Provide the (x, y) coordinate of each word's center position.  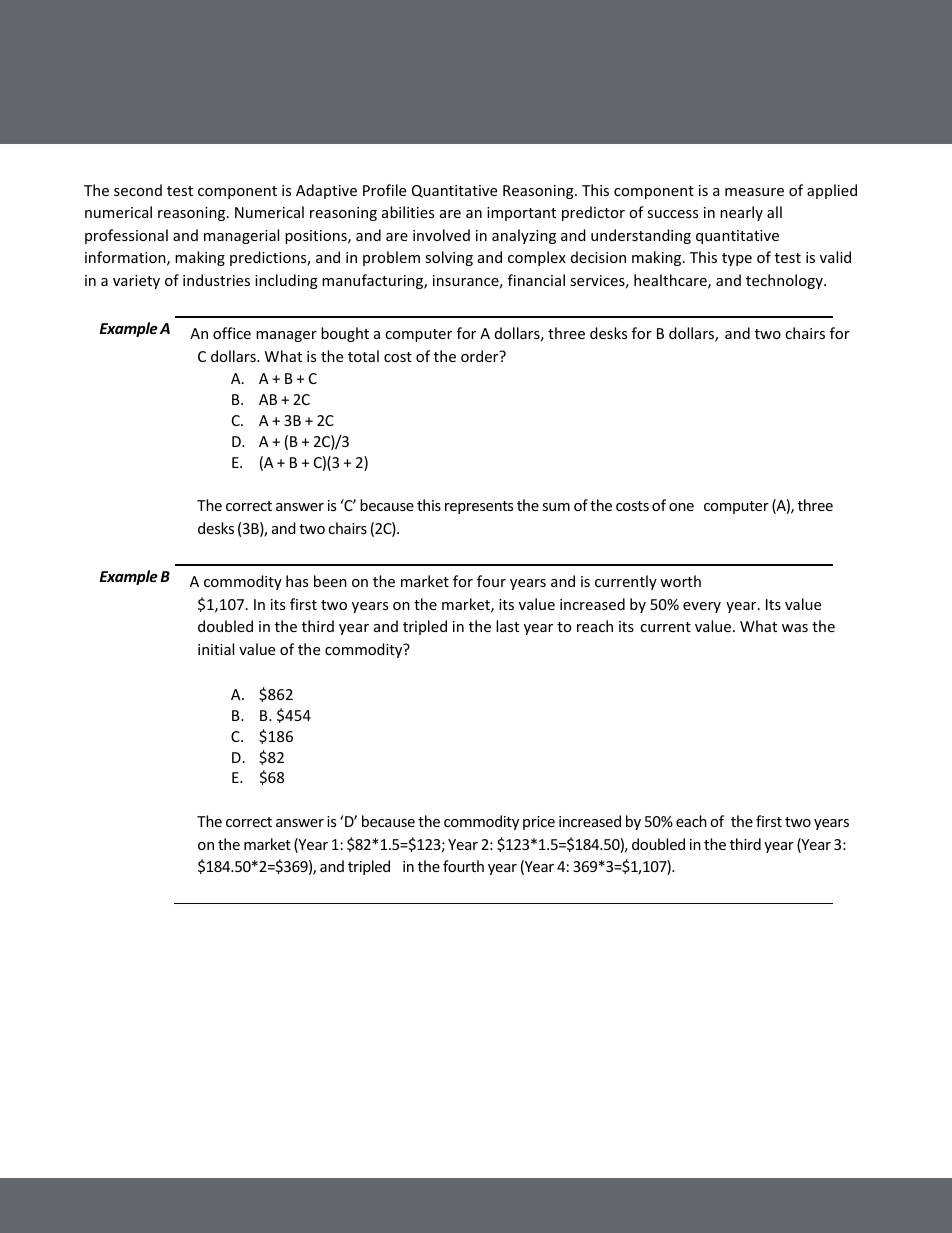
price (539, 823)
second (138, 190)
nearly (741, 213)
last (507, 626)
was (795, 628)
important (521, 214)
